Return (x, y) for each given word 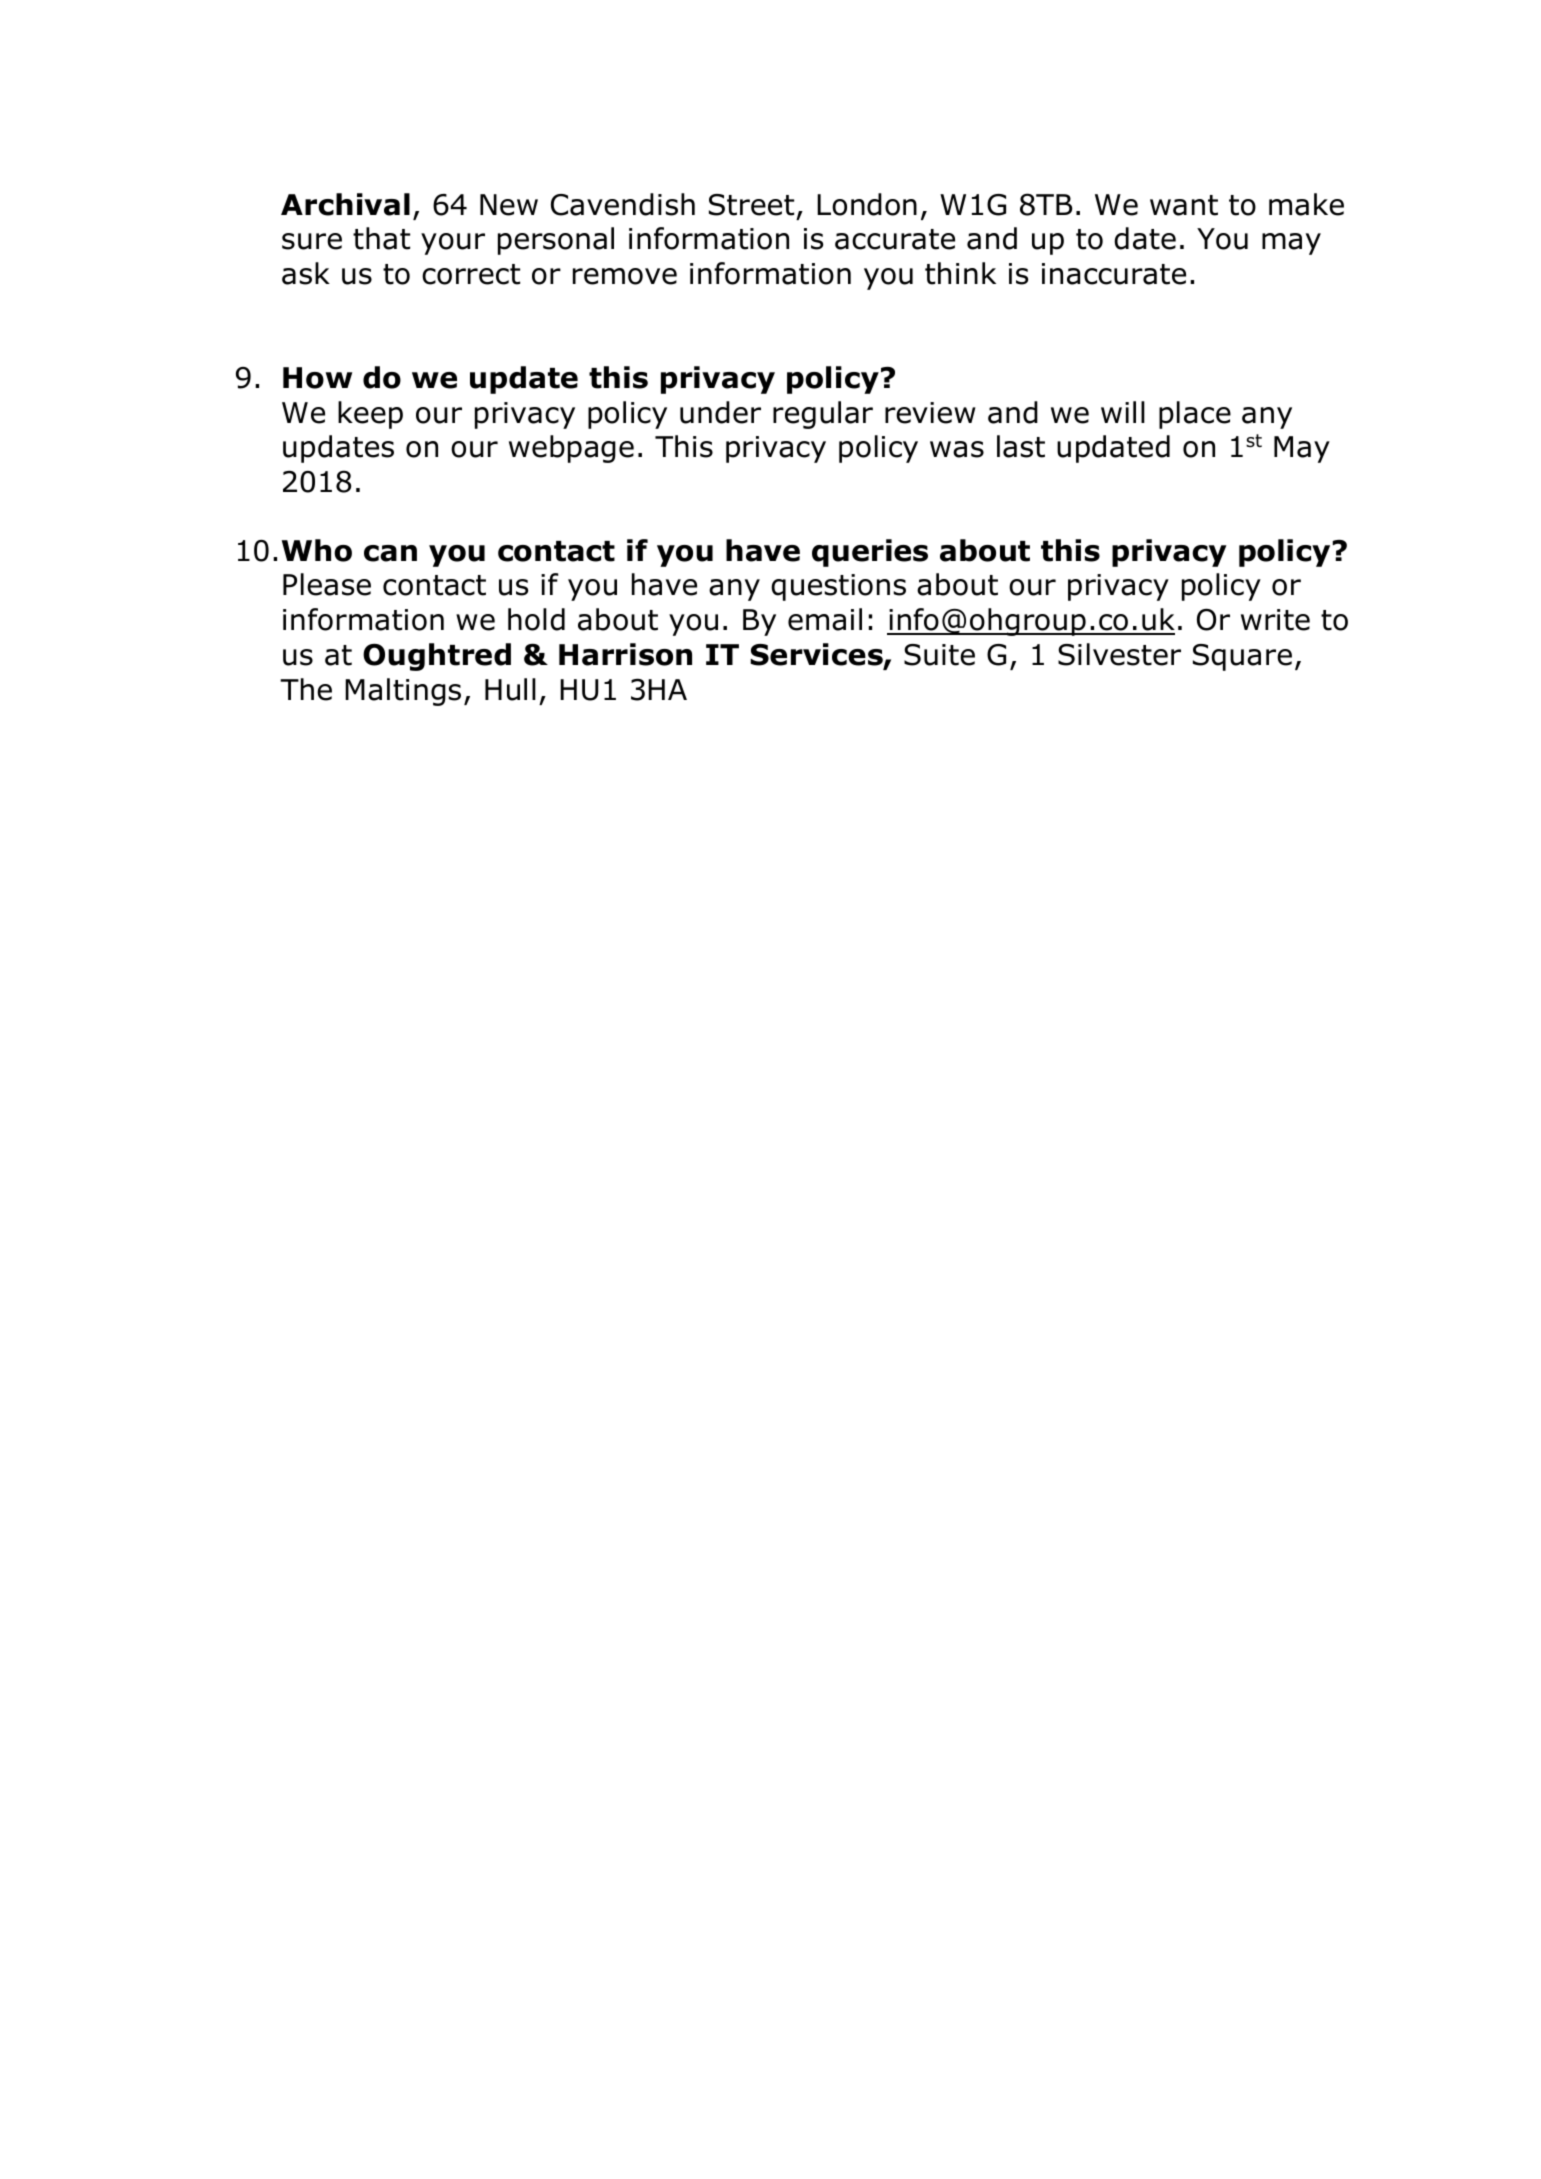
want (1184, 205)
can (390, 553)
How (317, 378)
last (1021, 446)
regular (823, 415)
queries (870, 553)
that (381, 238)
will (1123, 412)
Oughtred (437, 657)
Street (751, 205)
